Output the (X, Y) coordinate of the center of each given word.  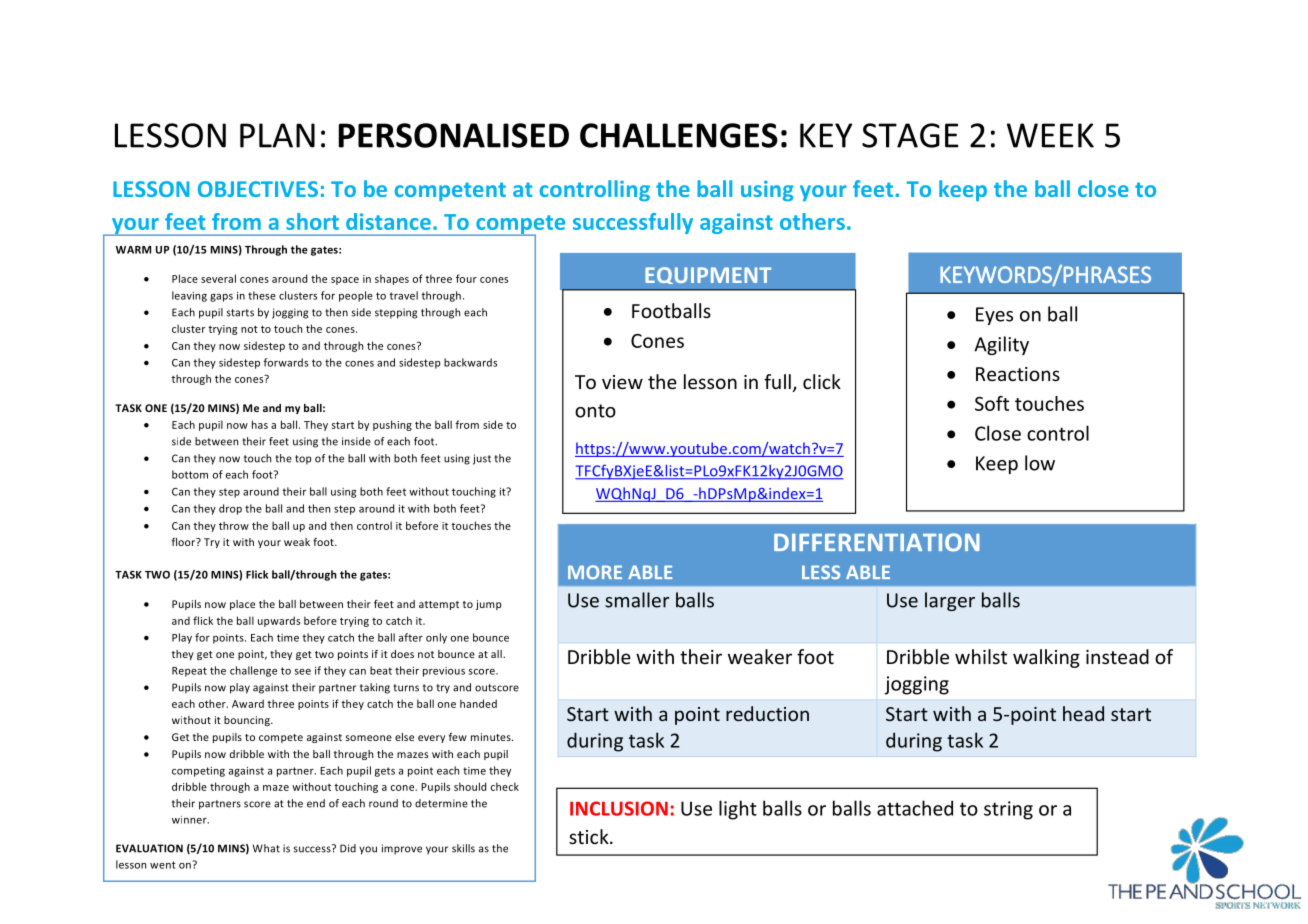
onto (595, 411)
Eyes (994, 316)
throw (234, 525)
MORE (595, 572)
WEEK (1050, 135)
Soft (992, 403)
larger (950, 601)
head (1083, 713)
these (262, 295)
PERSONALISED (454, 135)
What (266, 848)
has (260, 424)
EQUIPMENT (708, 275)
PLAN (277, 135)
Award (248, 703)
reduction (767, 713)
